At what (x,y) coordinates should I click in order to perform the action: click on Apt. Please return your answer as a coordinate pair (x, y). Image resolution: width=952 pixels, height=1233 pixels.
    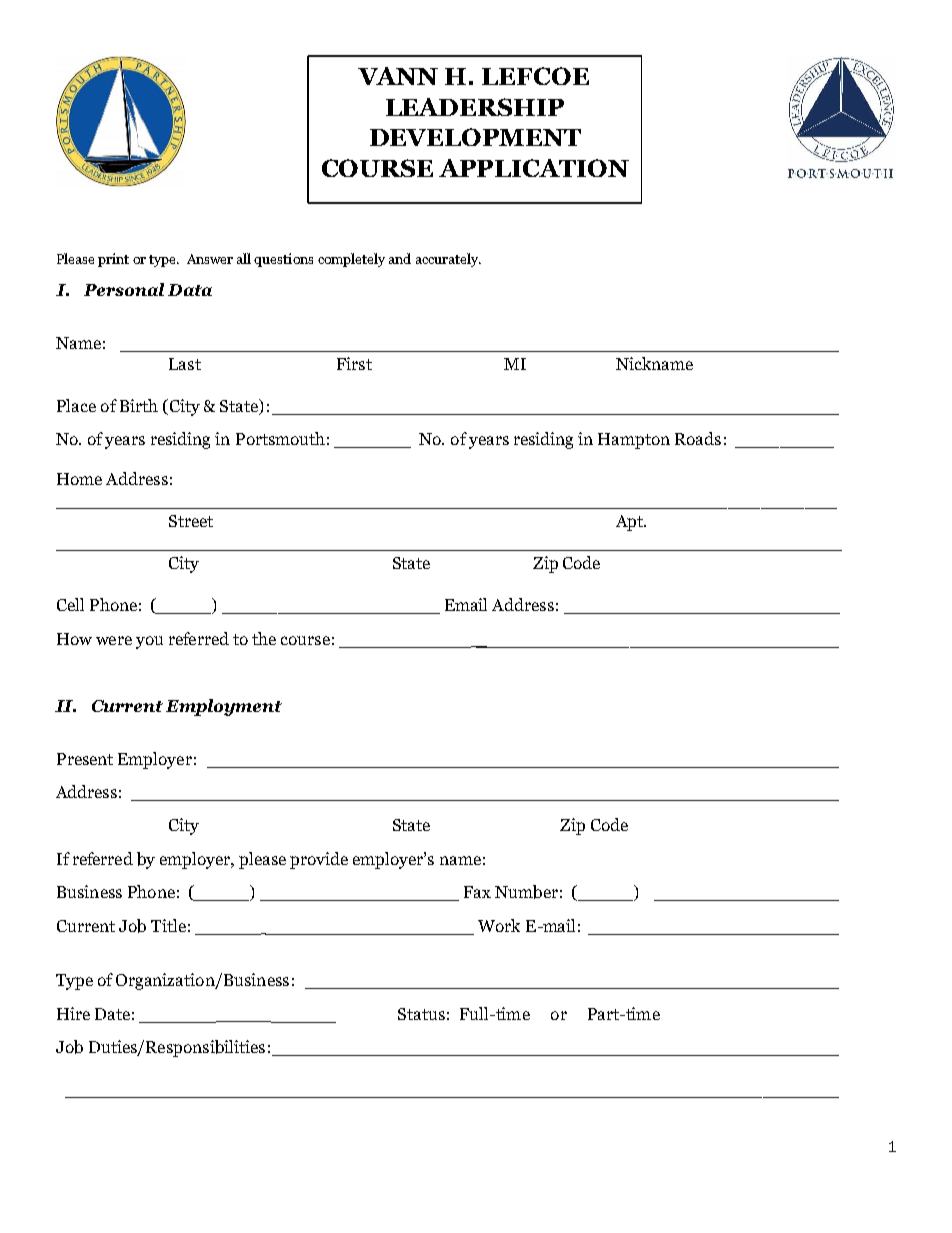
    Looking at the image, I should click on (631, 523).
